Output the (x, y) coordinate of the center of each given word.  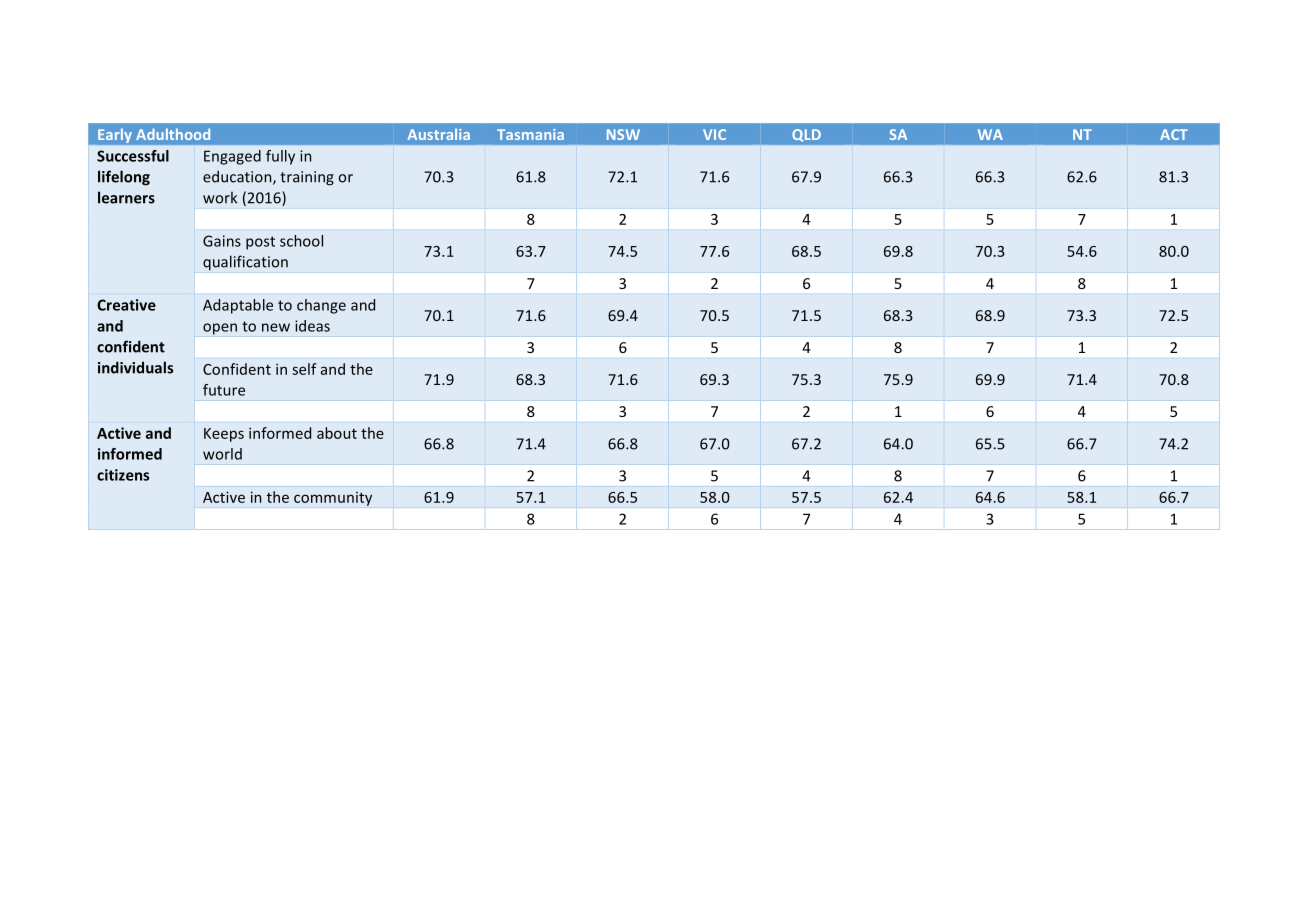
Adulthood (173, 134)
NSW (623, 134)
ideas (312, 326)
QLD (806, 135)
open (220, 329)
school (301, 241)
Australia (439, 134)
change (321, 306)
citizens (123, 475)
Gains (222, 241)
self (304, 369)
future (224, 390)
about (337, 433)
